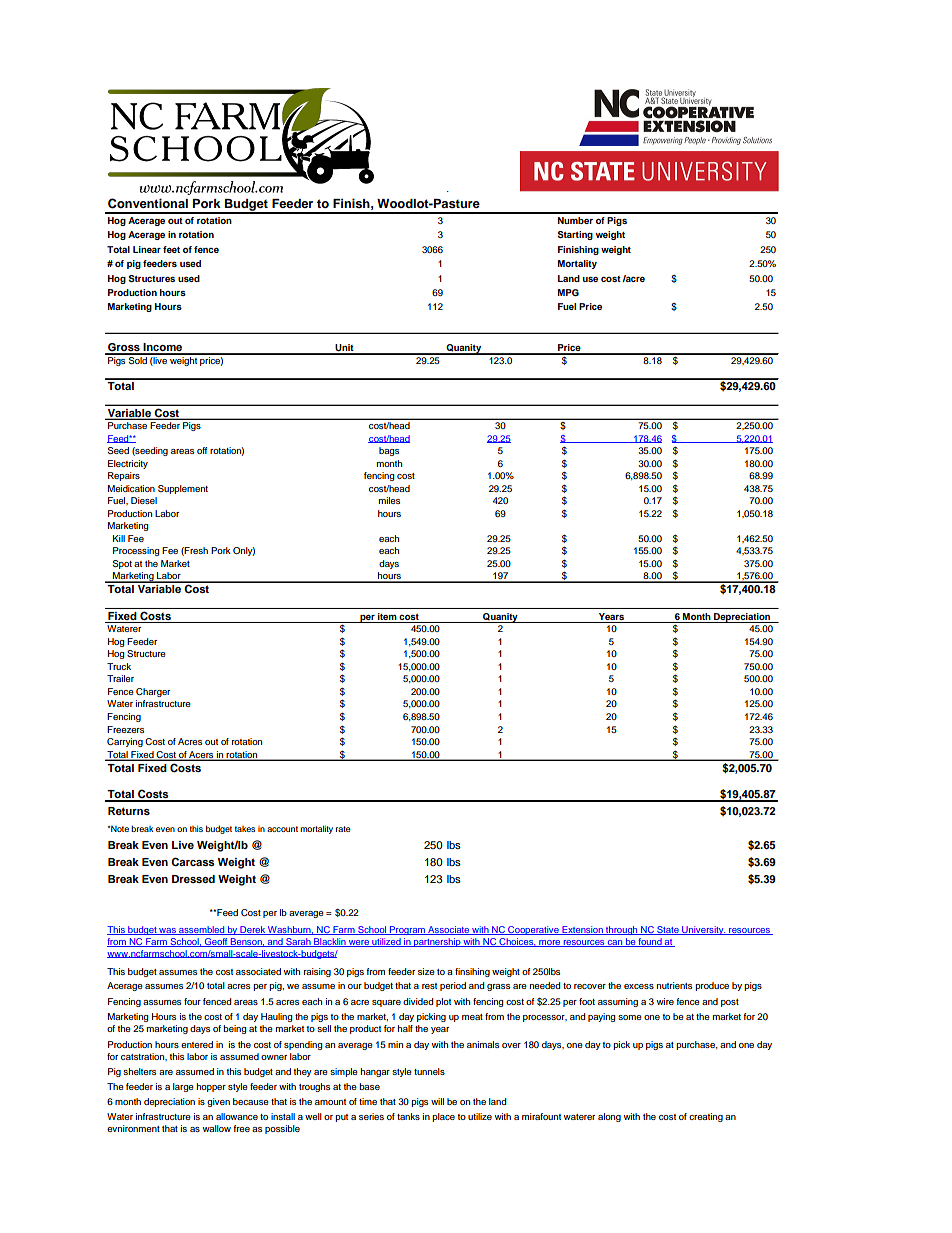 The image size is (952, 1233). What do you see at coordinates (245, 829) in the screenshot?
I see `takes` at bounding box center [245, 829].
